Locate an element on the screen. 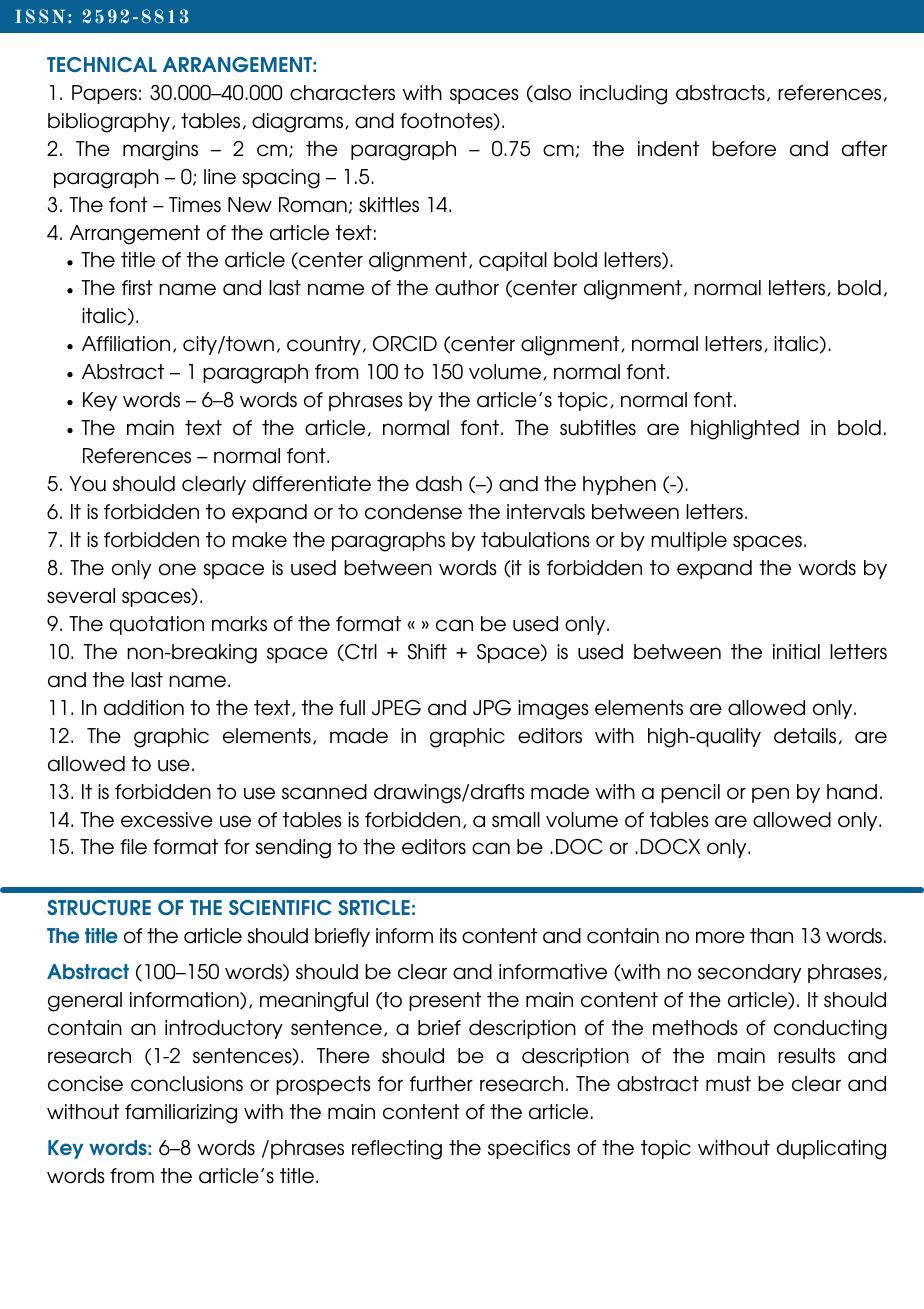 Image resolution: width=924 pixels, height=1309 pixels. indent is located at coordinates (668, 149).
